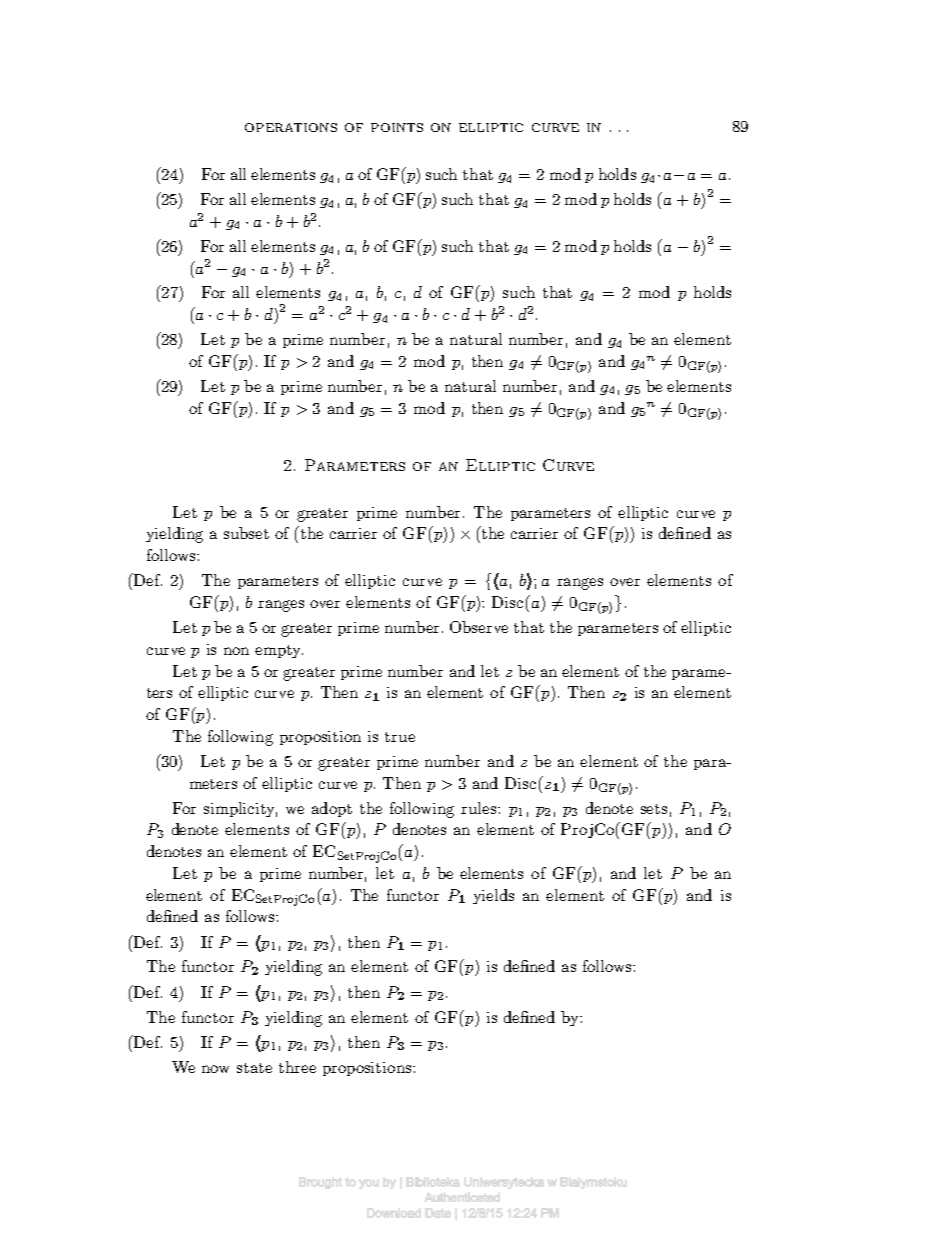 The height and width of the screenshot is (1233, 952). Describe the element at coordinates (397, 127) in the screenshot. I see `points` at that location.
